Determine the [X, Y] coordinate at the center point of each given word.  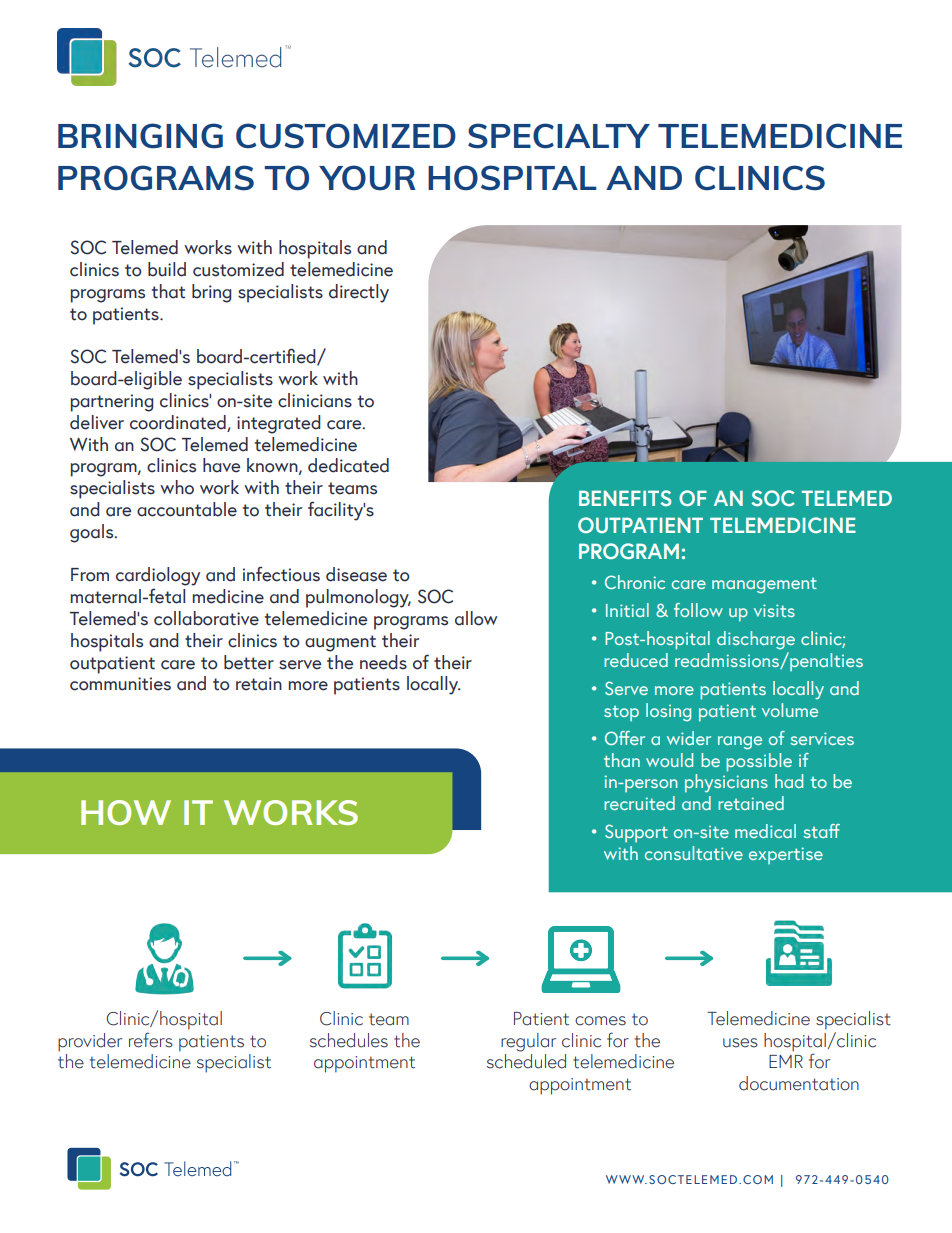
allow [476, 618]
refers [151, 1040]
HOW [126, 812]
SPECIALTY [559, 136]
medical [765, 831]
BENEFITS [625, 498]
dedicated [348, 465]
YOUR [367, 178]
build [167, 269]
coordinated [178, 422]
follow [698, 610]
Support [636, 833]
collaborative [206, 618]
